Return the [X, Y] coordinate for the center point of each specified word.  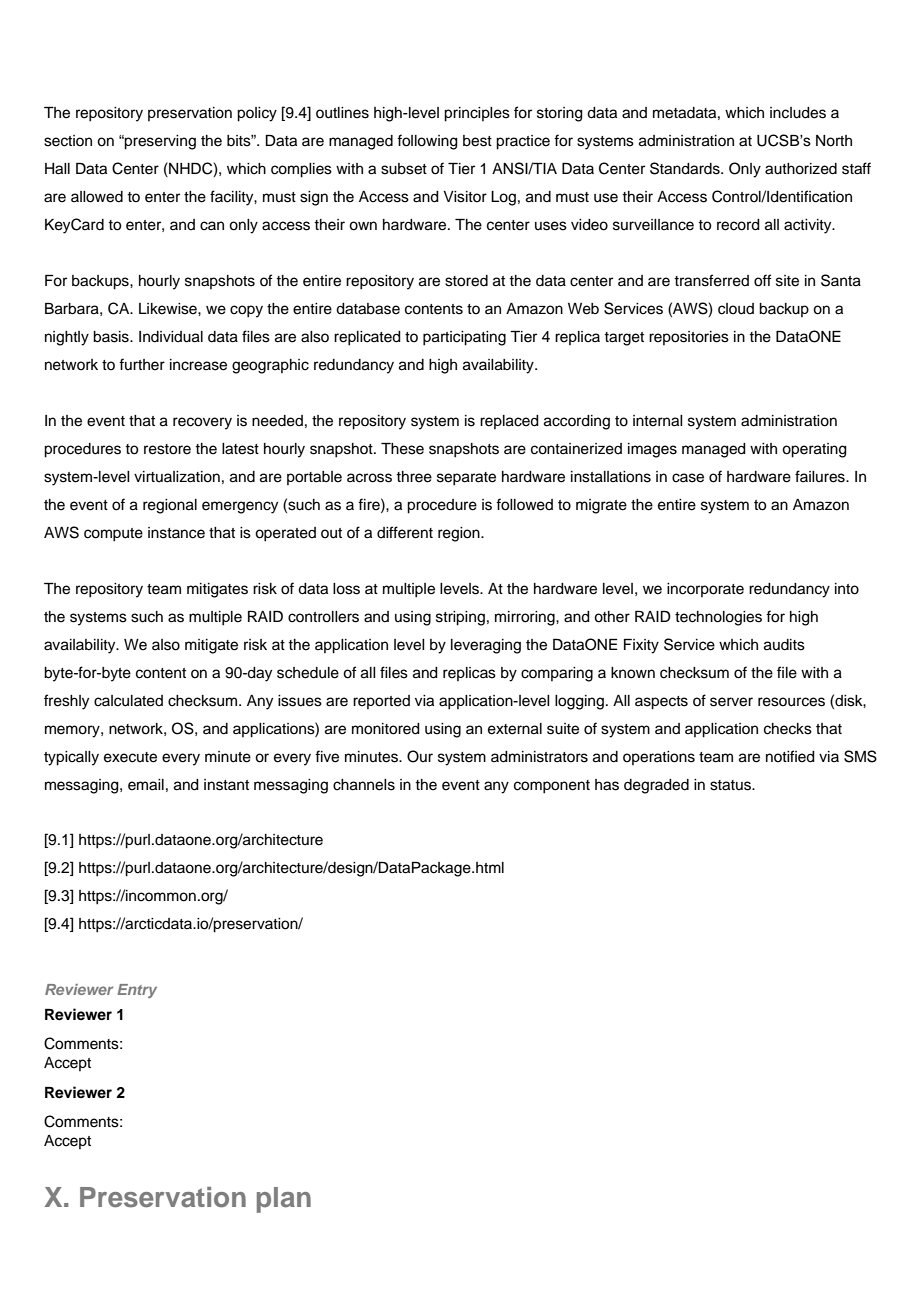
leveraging [486, 646]
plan [284, 1200]
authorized [801, 169]
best [477, 141]
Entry [137, 991]
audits [784, 645]
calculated [128, 701]
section [68, 141]
